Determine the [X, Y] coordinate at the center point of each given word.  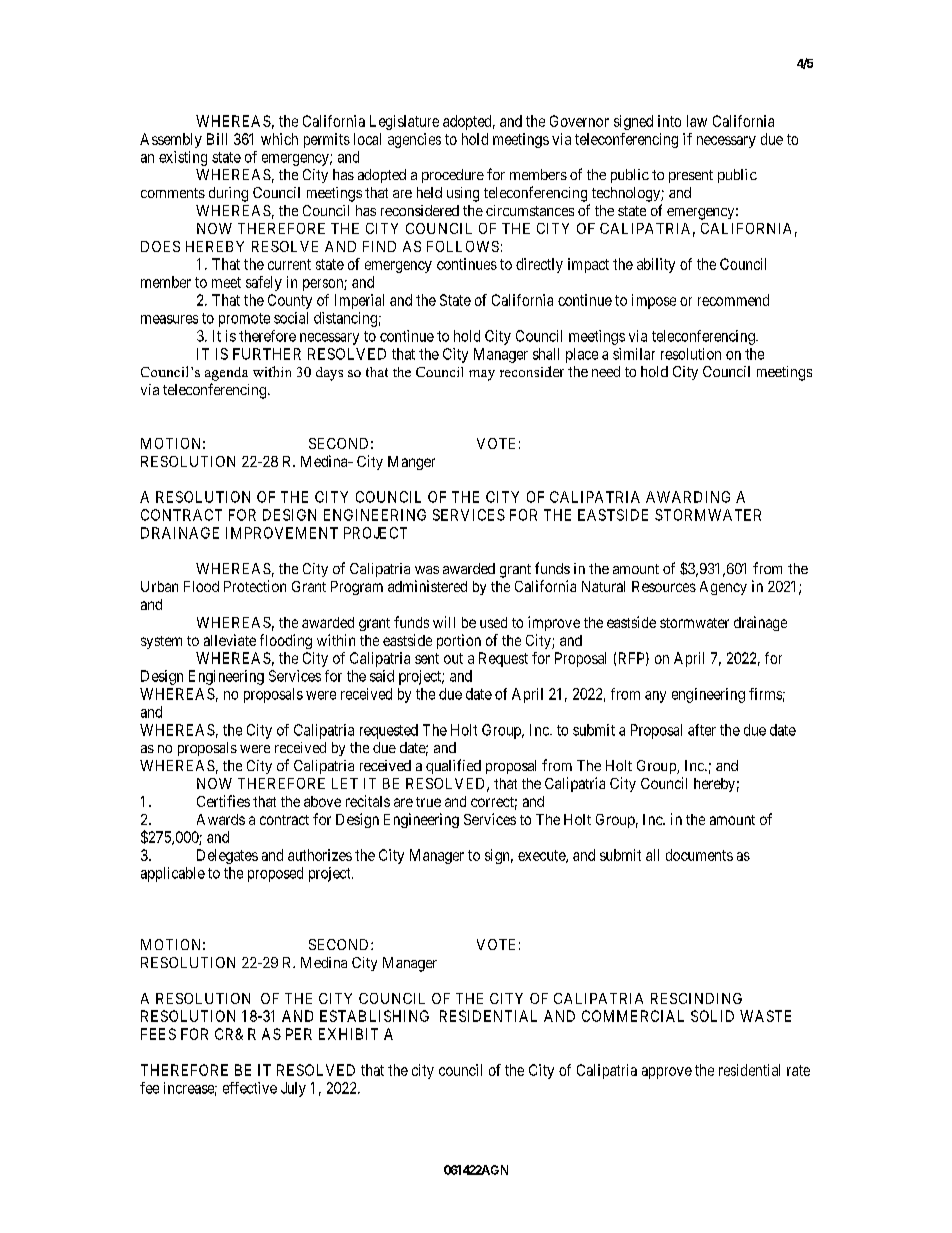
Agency [723, 588]
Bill [217, 139]
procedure [453, 176]
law [697, 121]
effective [250, 1088]
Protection [255, 586]
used [493, 622]
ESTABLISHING [374, 1016]
